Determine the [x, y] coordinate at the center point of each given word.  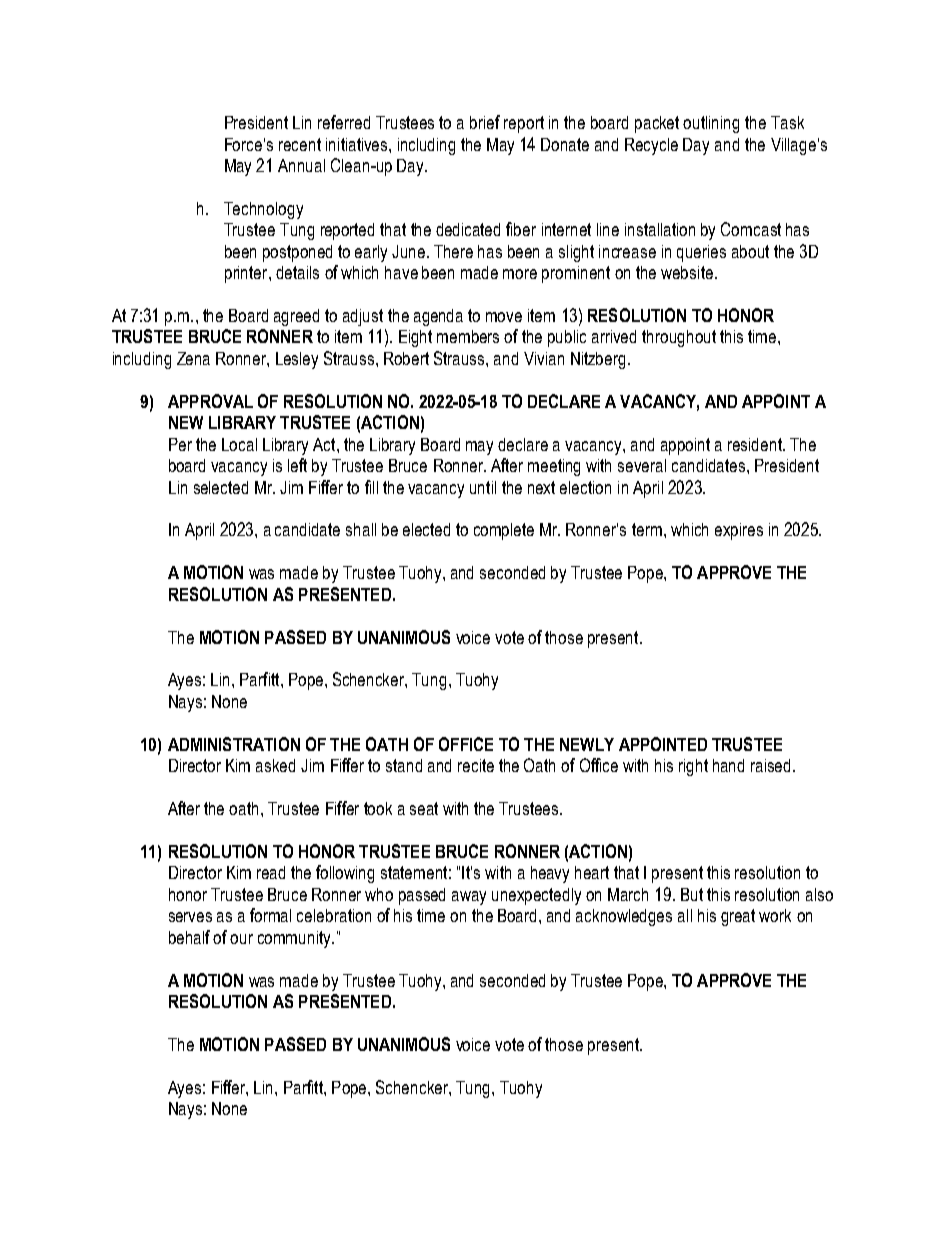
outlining [711, 124]
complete [504, 531]
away [469, 898]
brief [485, 122]
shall [361, 529]
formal [270, 915]
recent [300, 144]
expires [739, 531]
